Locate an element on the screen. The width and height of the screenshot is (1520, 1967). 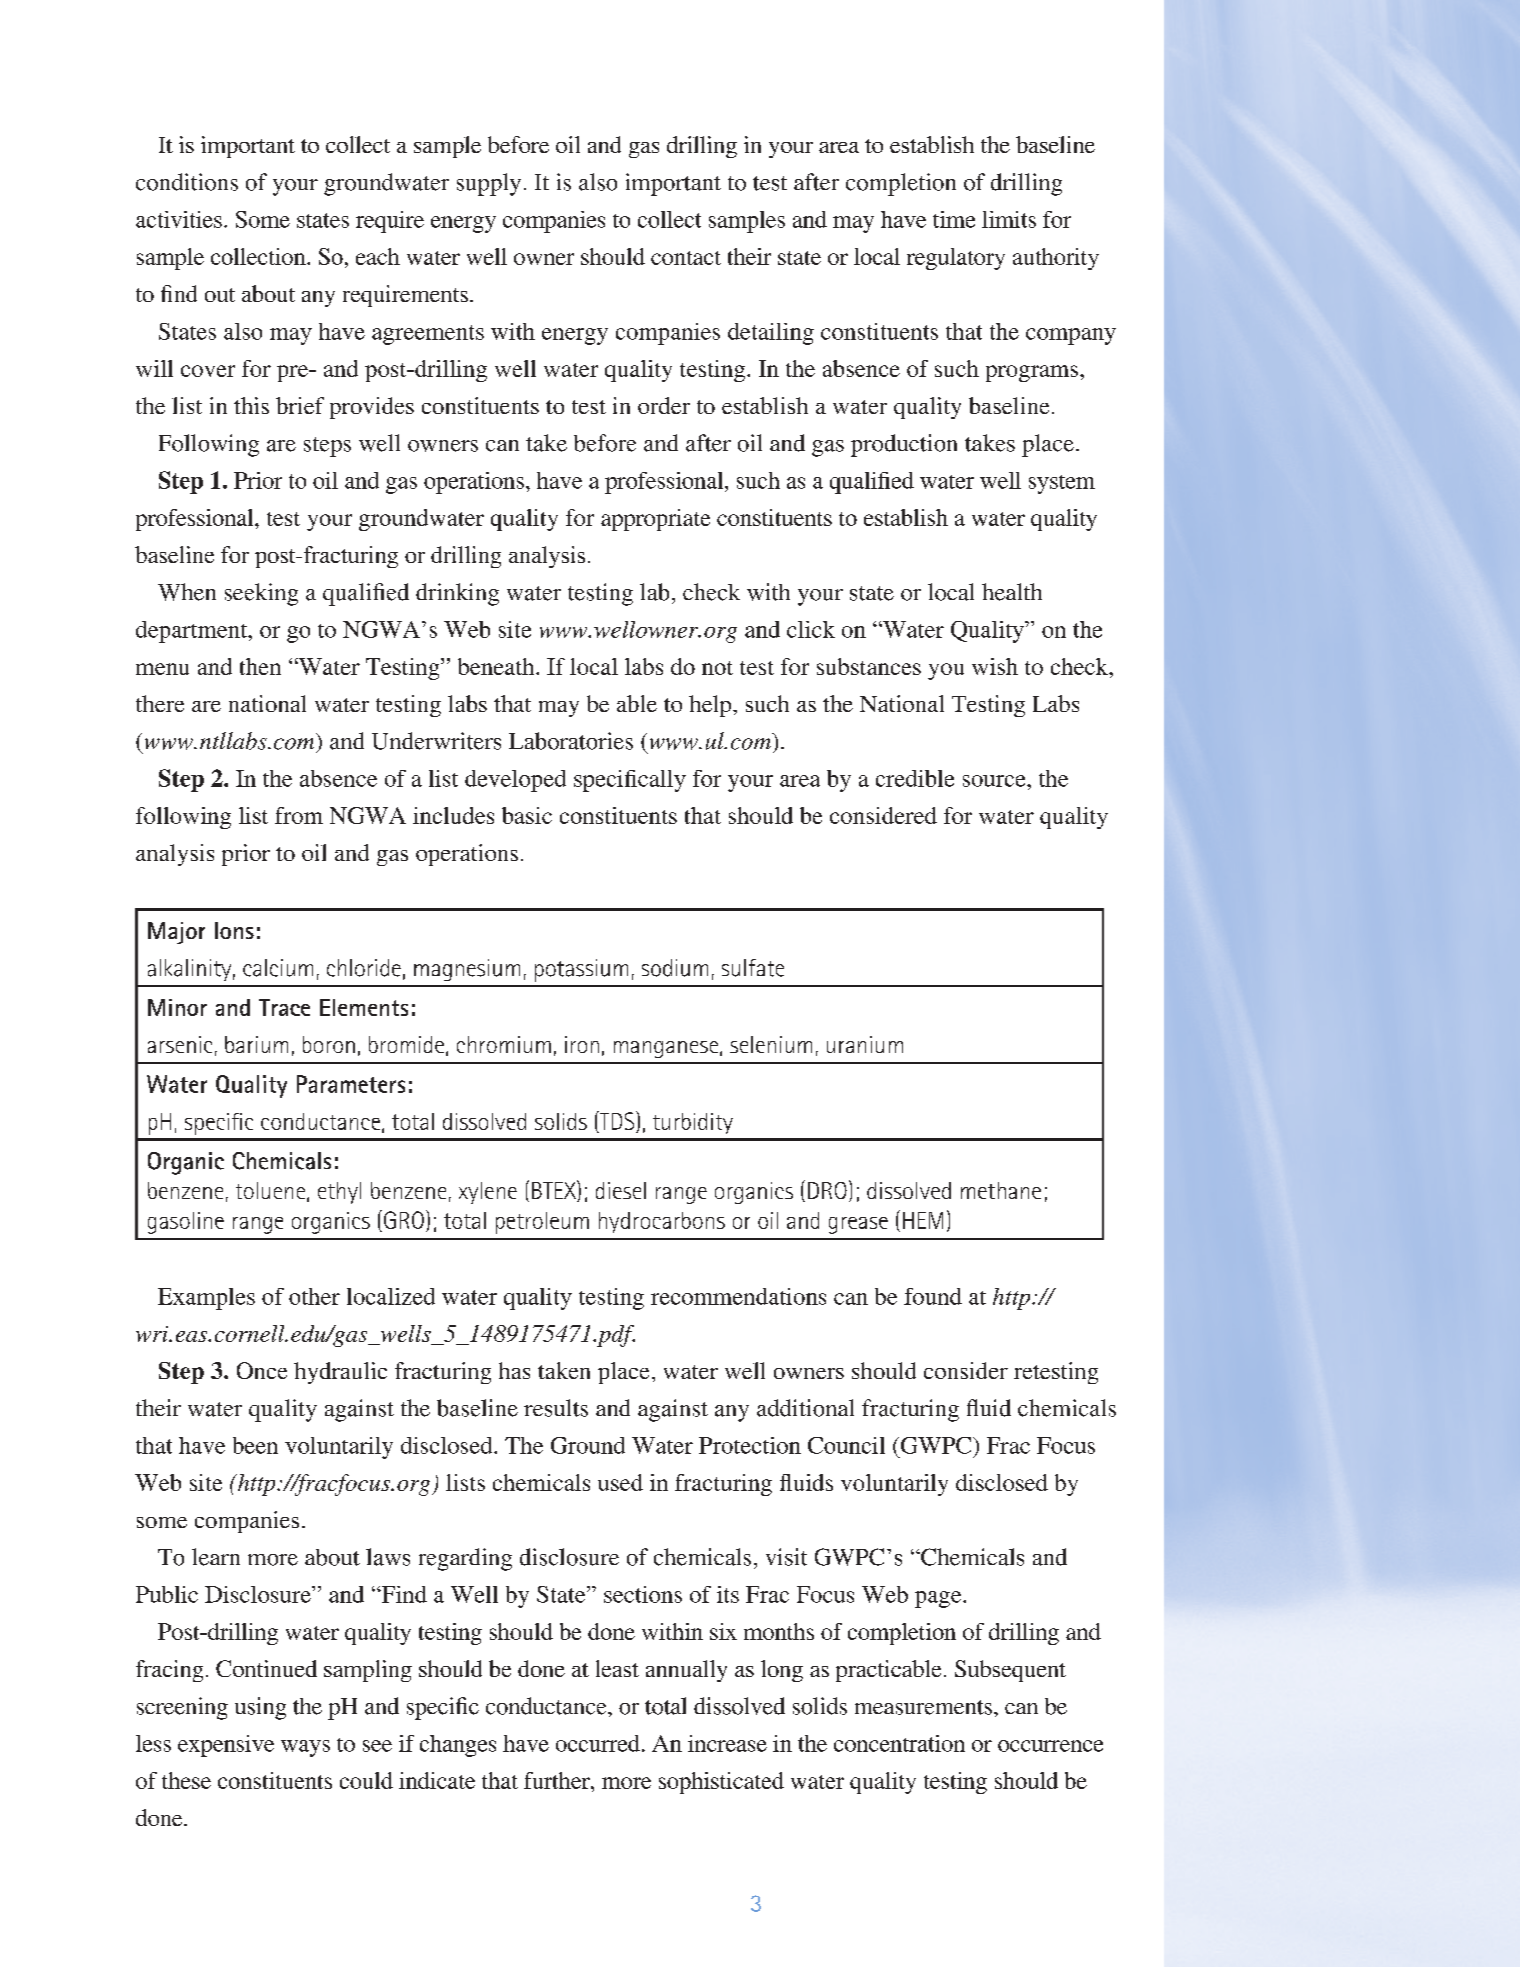
Laboratories is located at coordinates (571, 741).
